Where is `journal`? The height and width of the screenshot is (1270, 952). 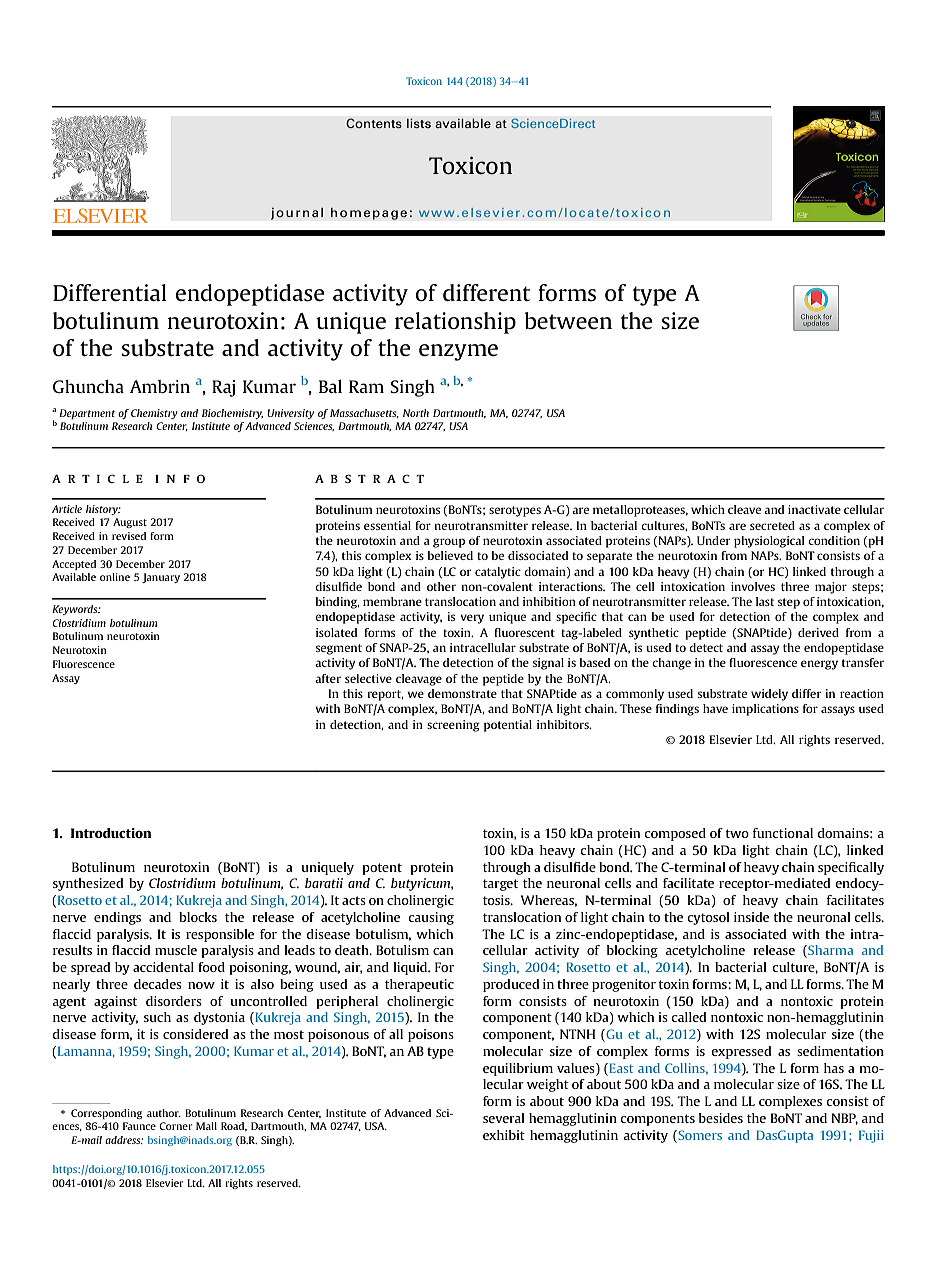 journal is located at coordinates (297, 213).
